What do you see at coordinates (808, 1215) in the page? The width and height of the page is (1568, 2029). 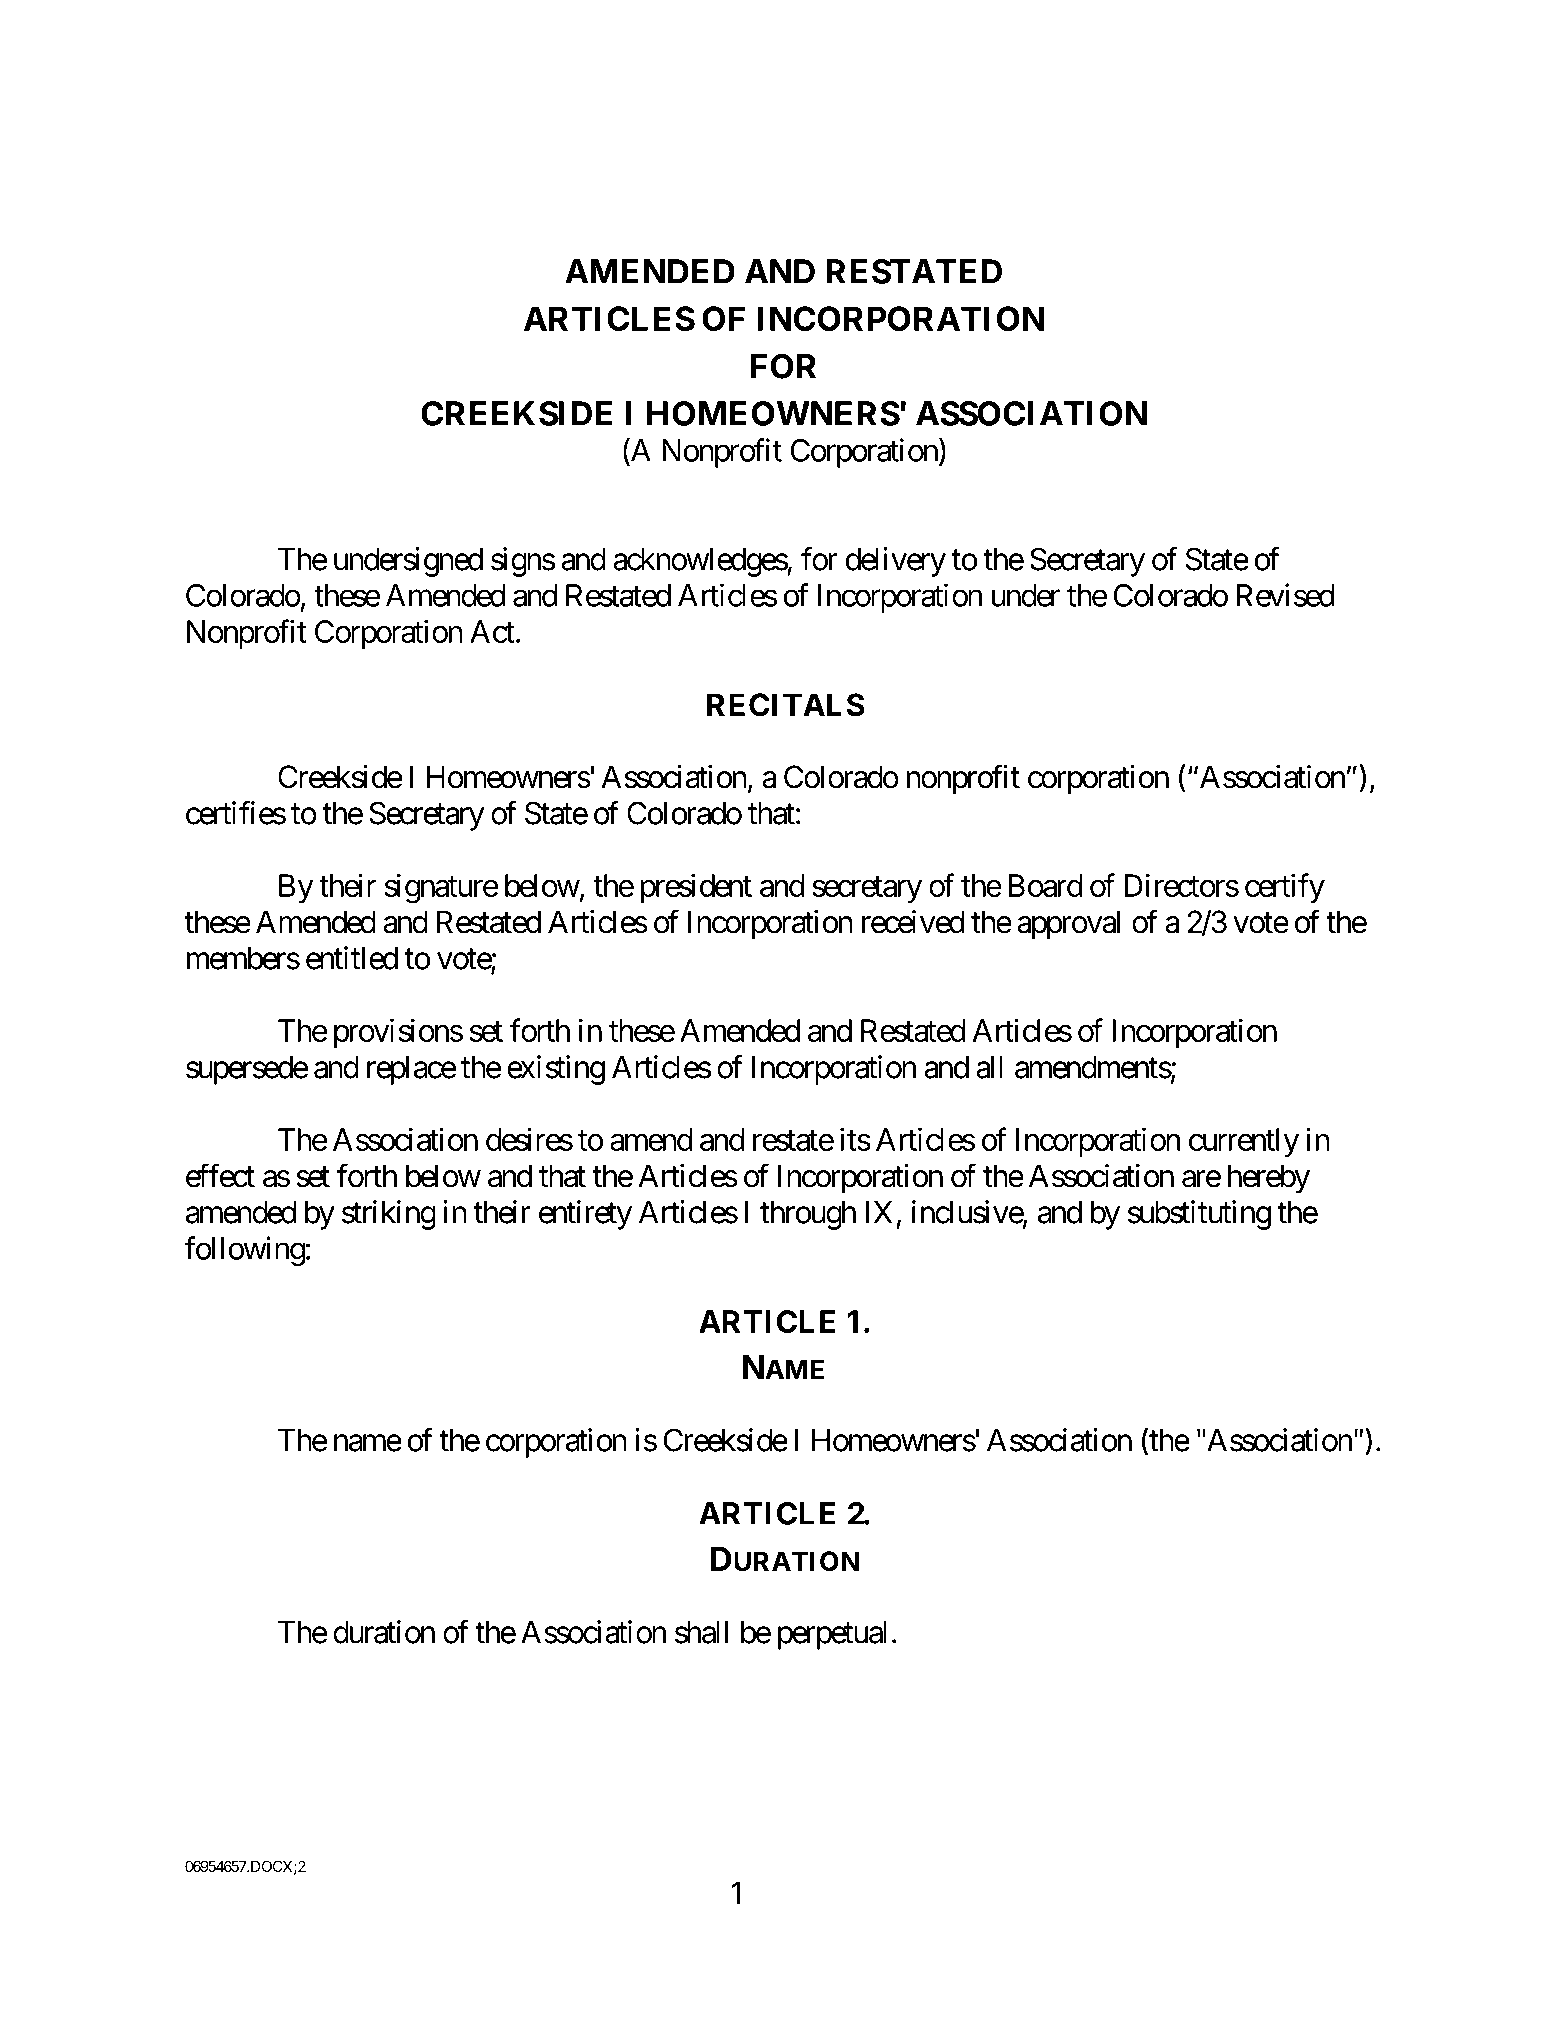 I see `through` at bounding box center [808, 1215].
